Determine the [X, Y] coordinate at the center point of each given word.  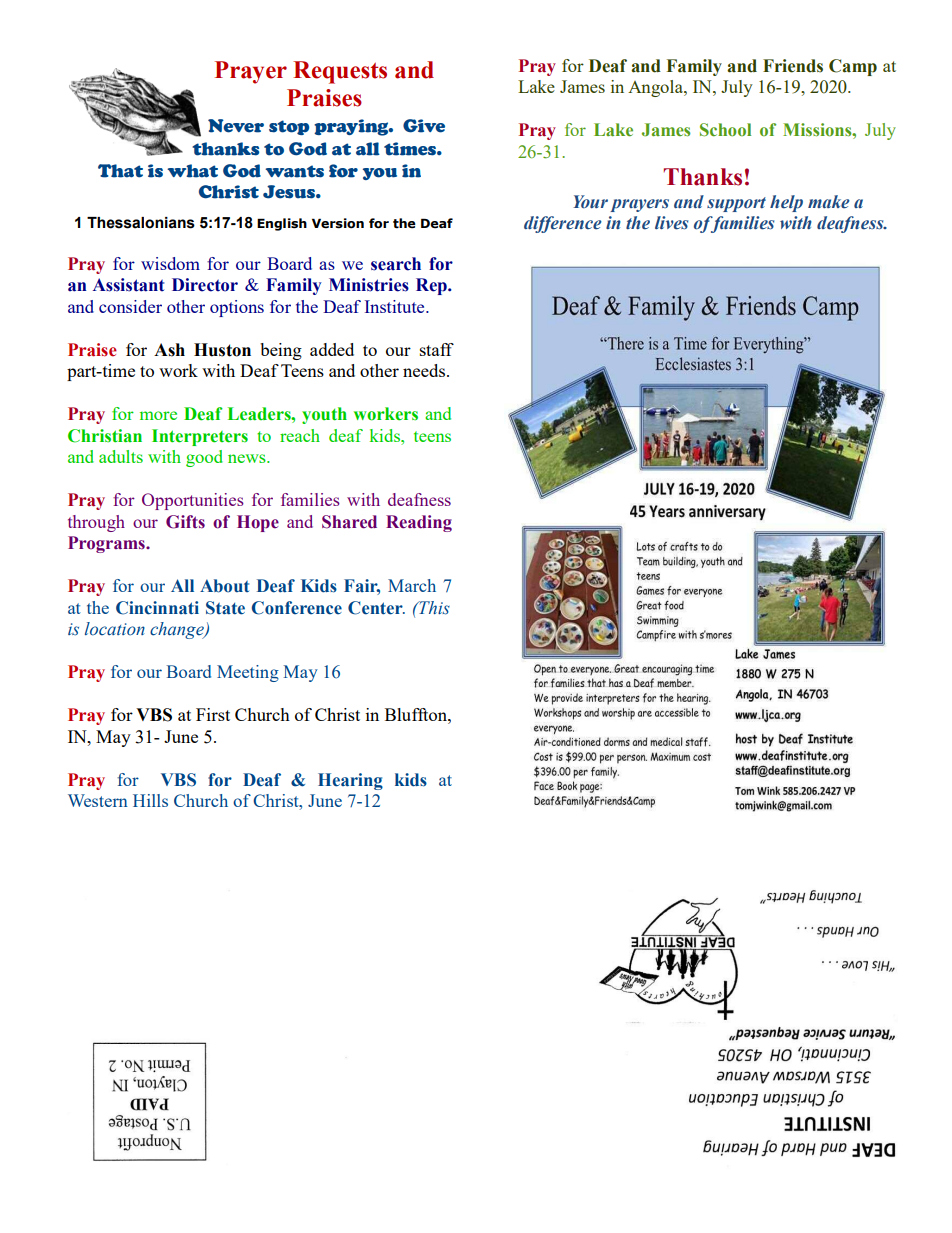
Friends [793, 66]
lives [671, 223]
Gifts [185, 522]
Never [236, 126]
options [237, 308]
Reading [419, 523]
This [433, 608]
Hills [150, 800]
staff [437, 349]
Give [424, 126]
